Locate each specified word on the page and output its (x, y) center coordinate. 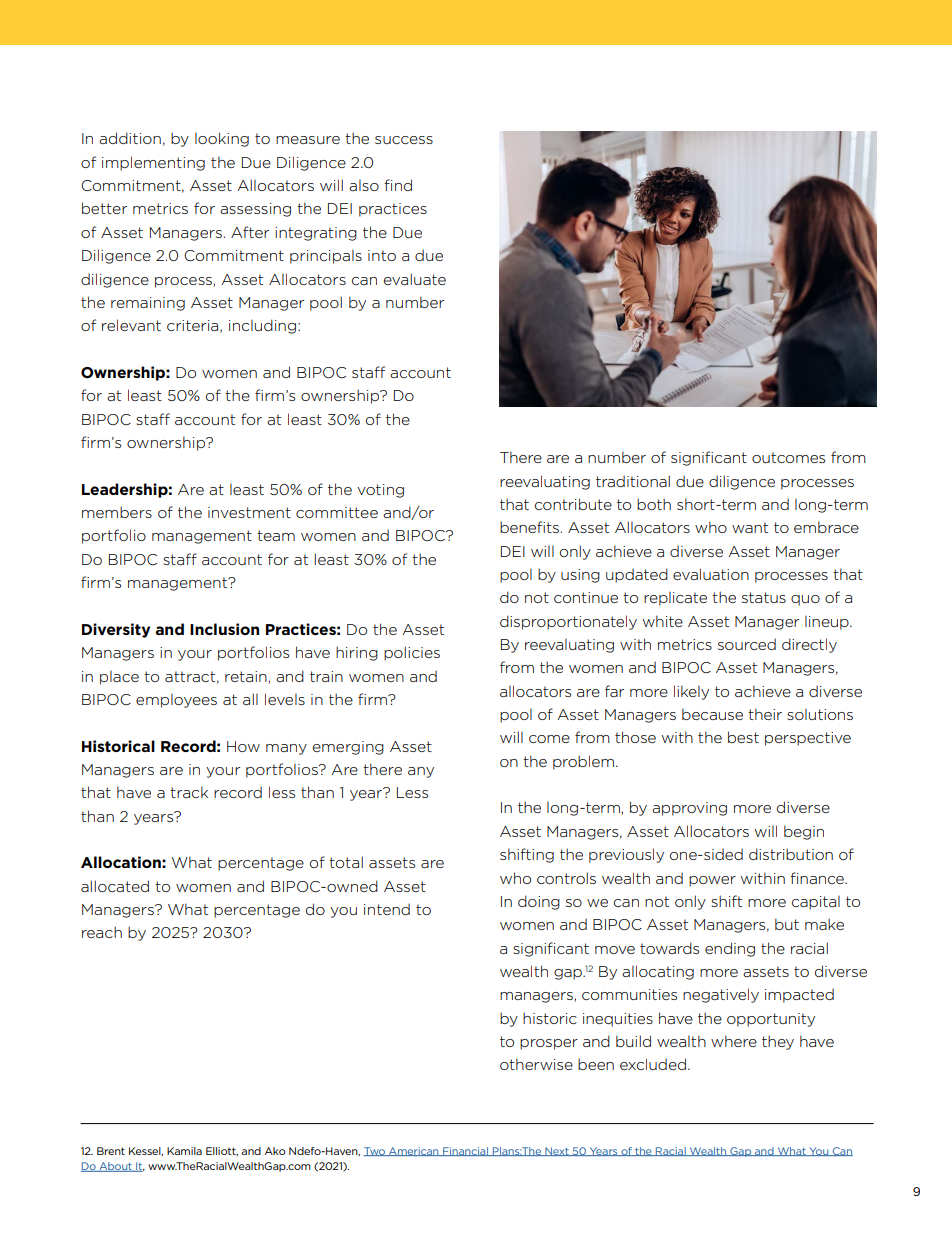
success (404, 140)
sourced (747, 644)
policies (412, 653)
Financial (465, 1151)
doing (539, 902)
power (712, 881)
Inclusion (224, 629)
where (734, 1041)
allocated (115, 886)
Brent (111, 1151)
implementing (153, 163)
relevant (131, 325)
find (398, 185)
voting (380, 491)
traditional (633, 481)
